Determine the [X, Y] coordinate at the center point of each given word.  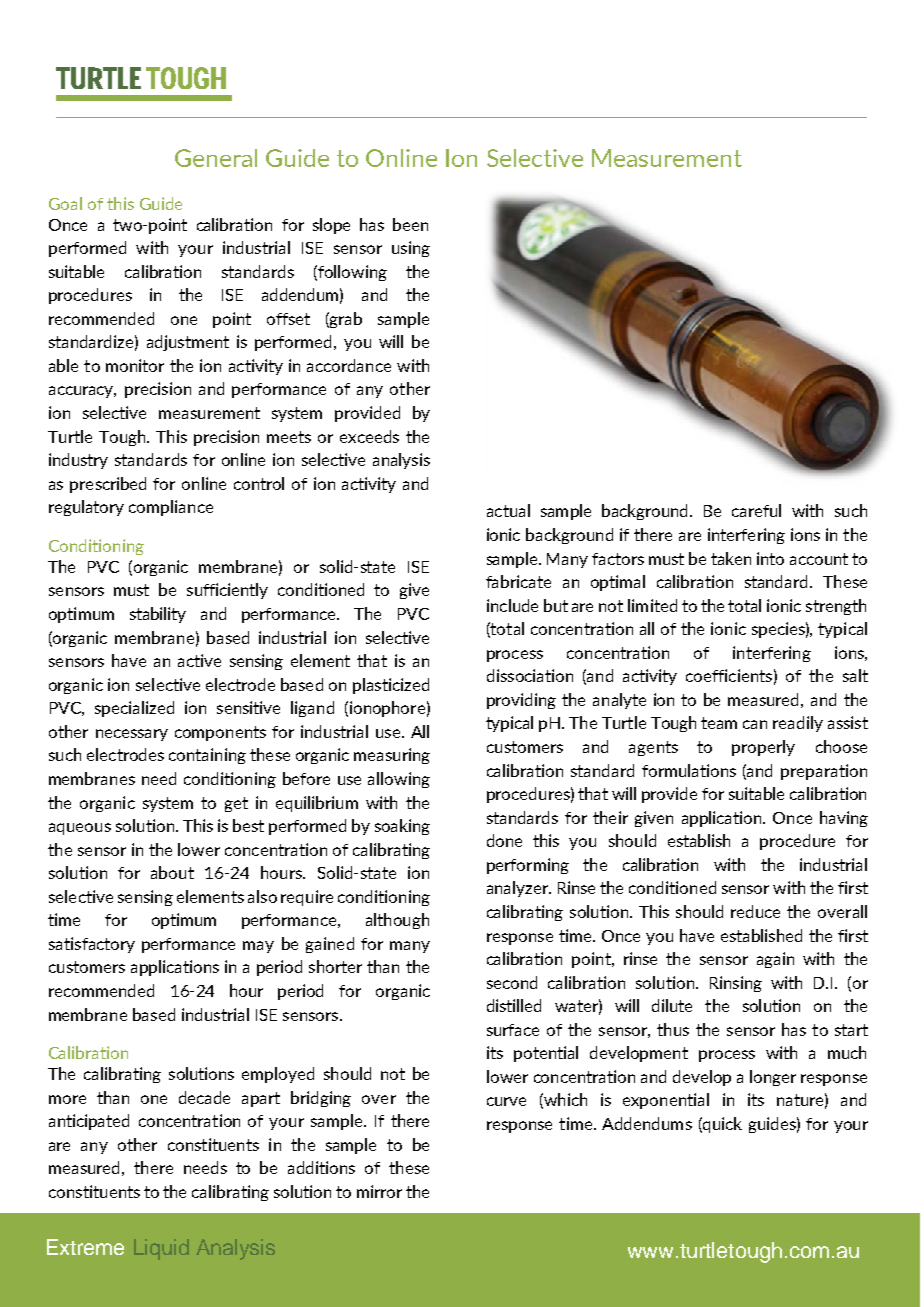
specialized [134, 709]
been [410, 224]
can [755, 724]
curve [506, 1101]
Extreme [85, 1247]
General [216, 158]
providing [521, 701]
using [411, 249]
